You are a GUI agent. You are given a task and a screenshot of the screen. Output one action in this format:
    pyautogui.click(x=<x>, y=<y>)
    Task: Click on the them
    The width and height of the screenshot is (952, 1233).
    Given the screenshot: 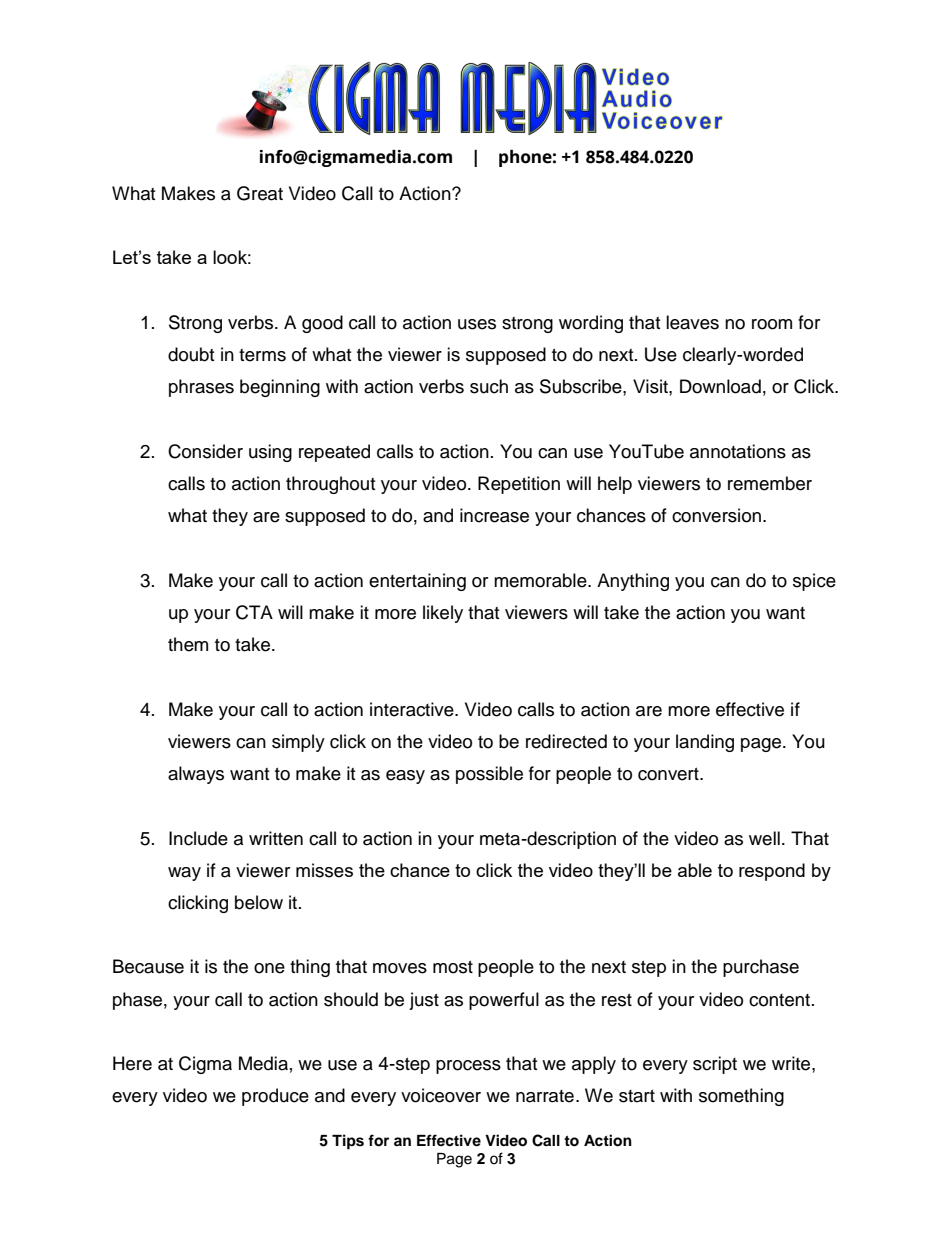 What is the action you would take?
    pyautogui.click(x=188, y=644)
